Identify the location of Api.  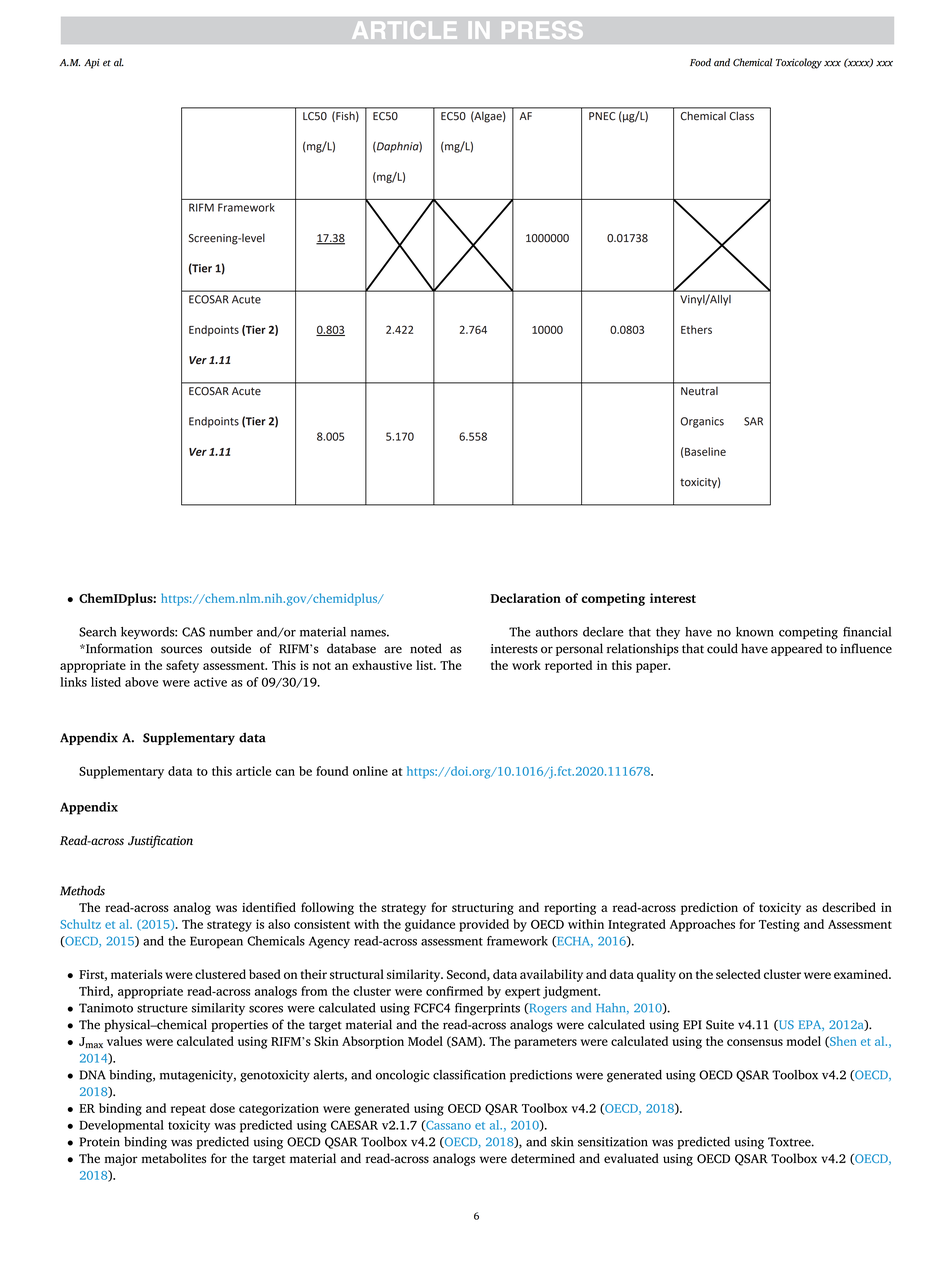
(92, 64).
